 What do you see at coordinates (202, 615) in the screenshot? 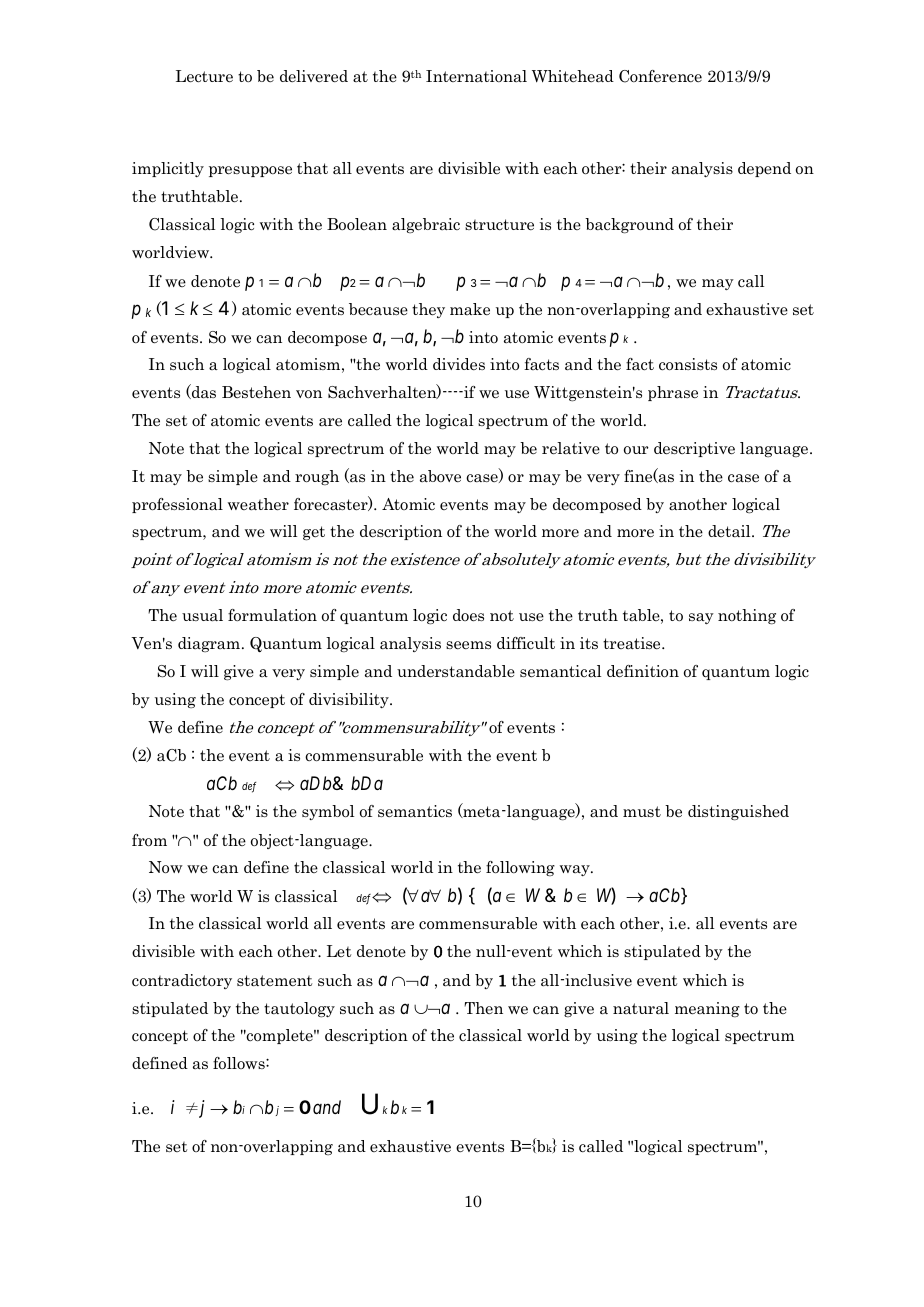
I see `usual` at bounding box center [202, 615].
